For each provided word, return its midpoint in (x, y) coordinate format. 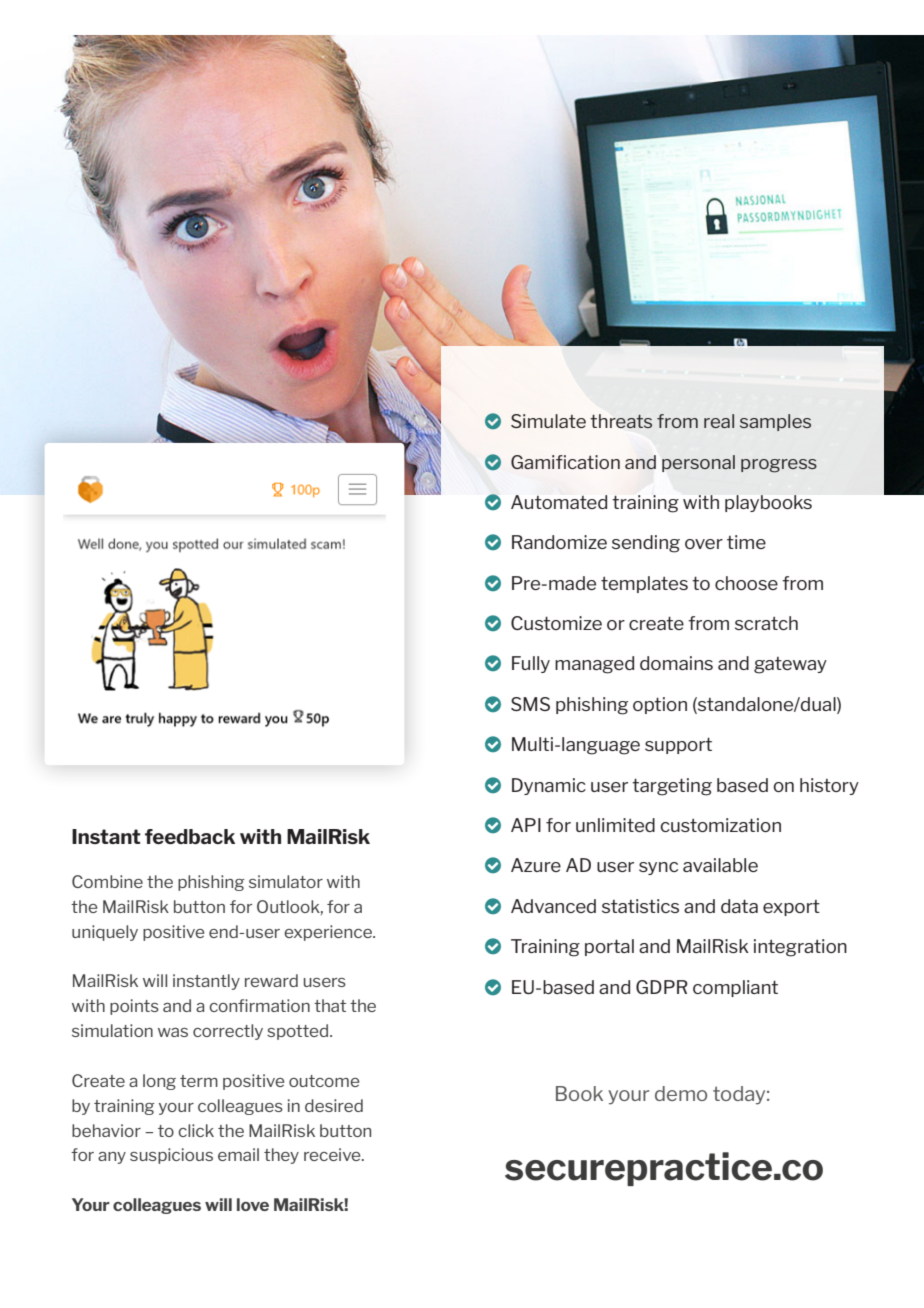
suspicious (171, 1156)
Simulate (548, 421)
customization (720, 825)
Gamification (565, 462)
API (526, 825)
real (719, 421)
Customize (556, 623)
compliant (735, 988)
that (330, 1005)
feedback (190, 836)
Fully (531, 664)
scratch (766, 623)
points (134, 1007)
